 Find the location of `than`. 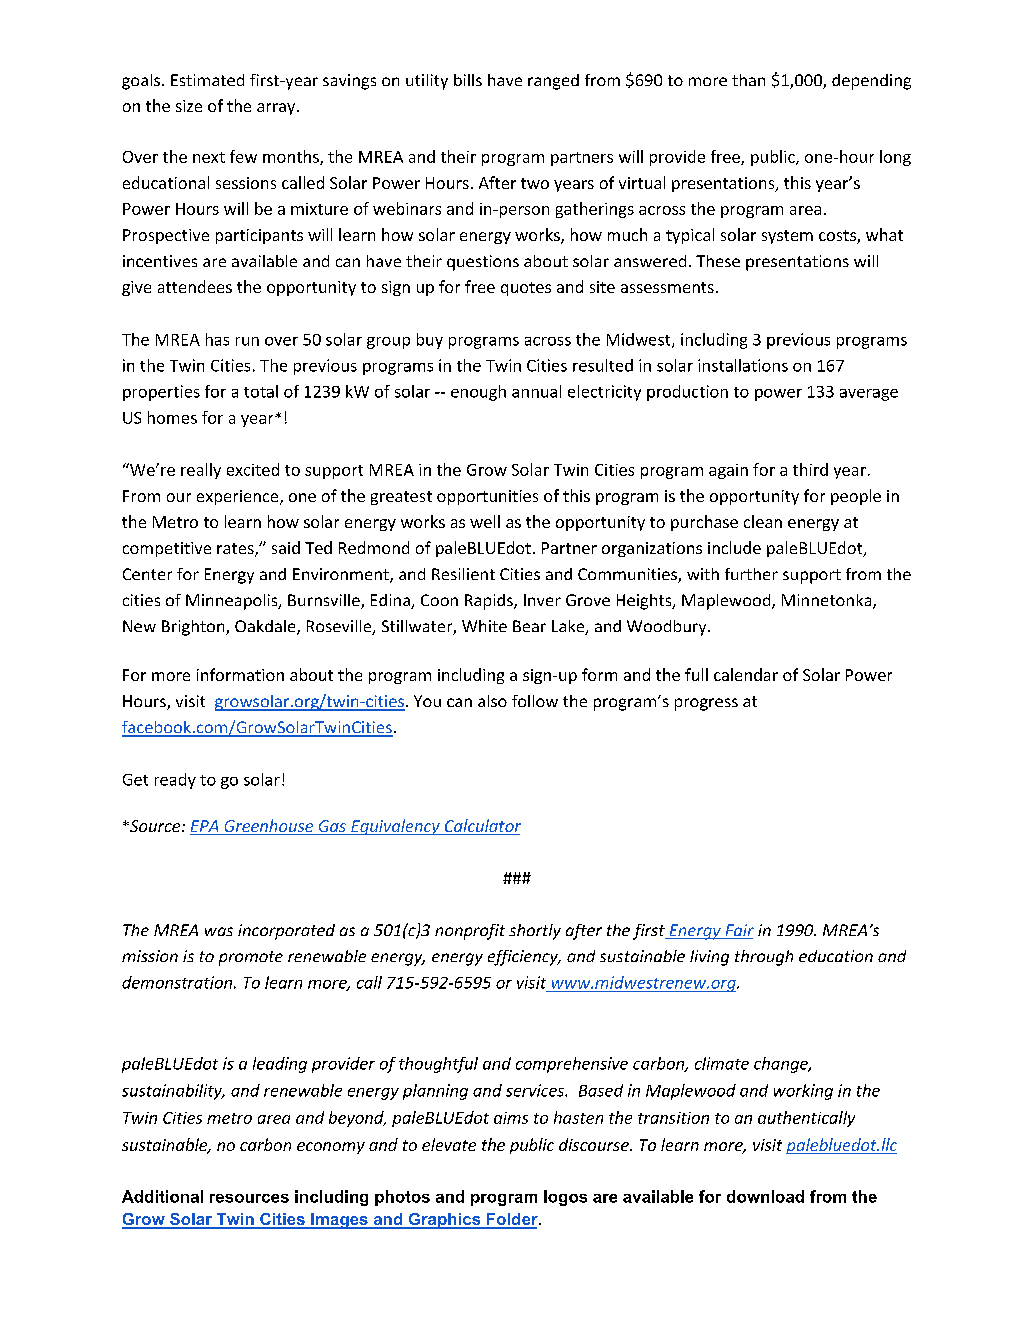

than is located at coordinates (748, 80).
